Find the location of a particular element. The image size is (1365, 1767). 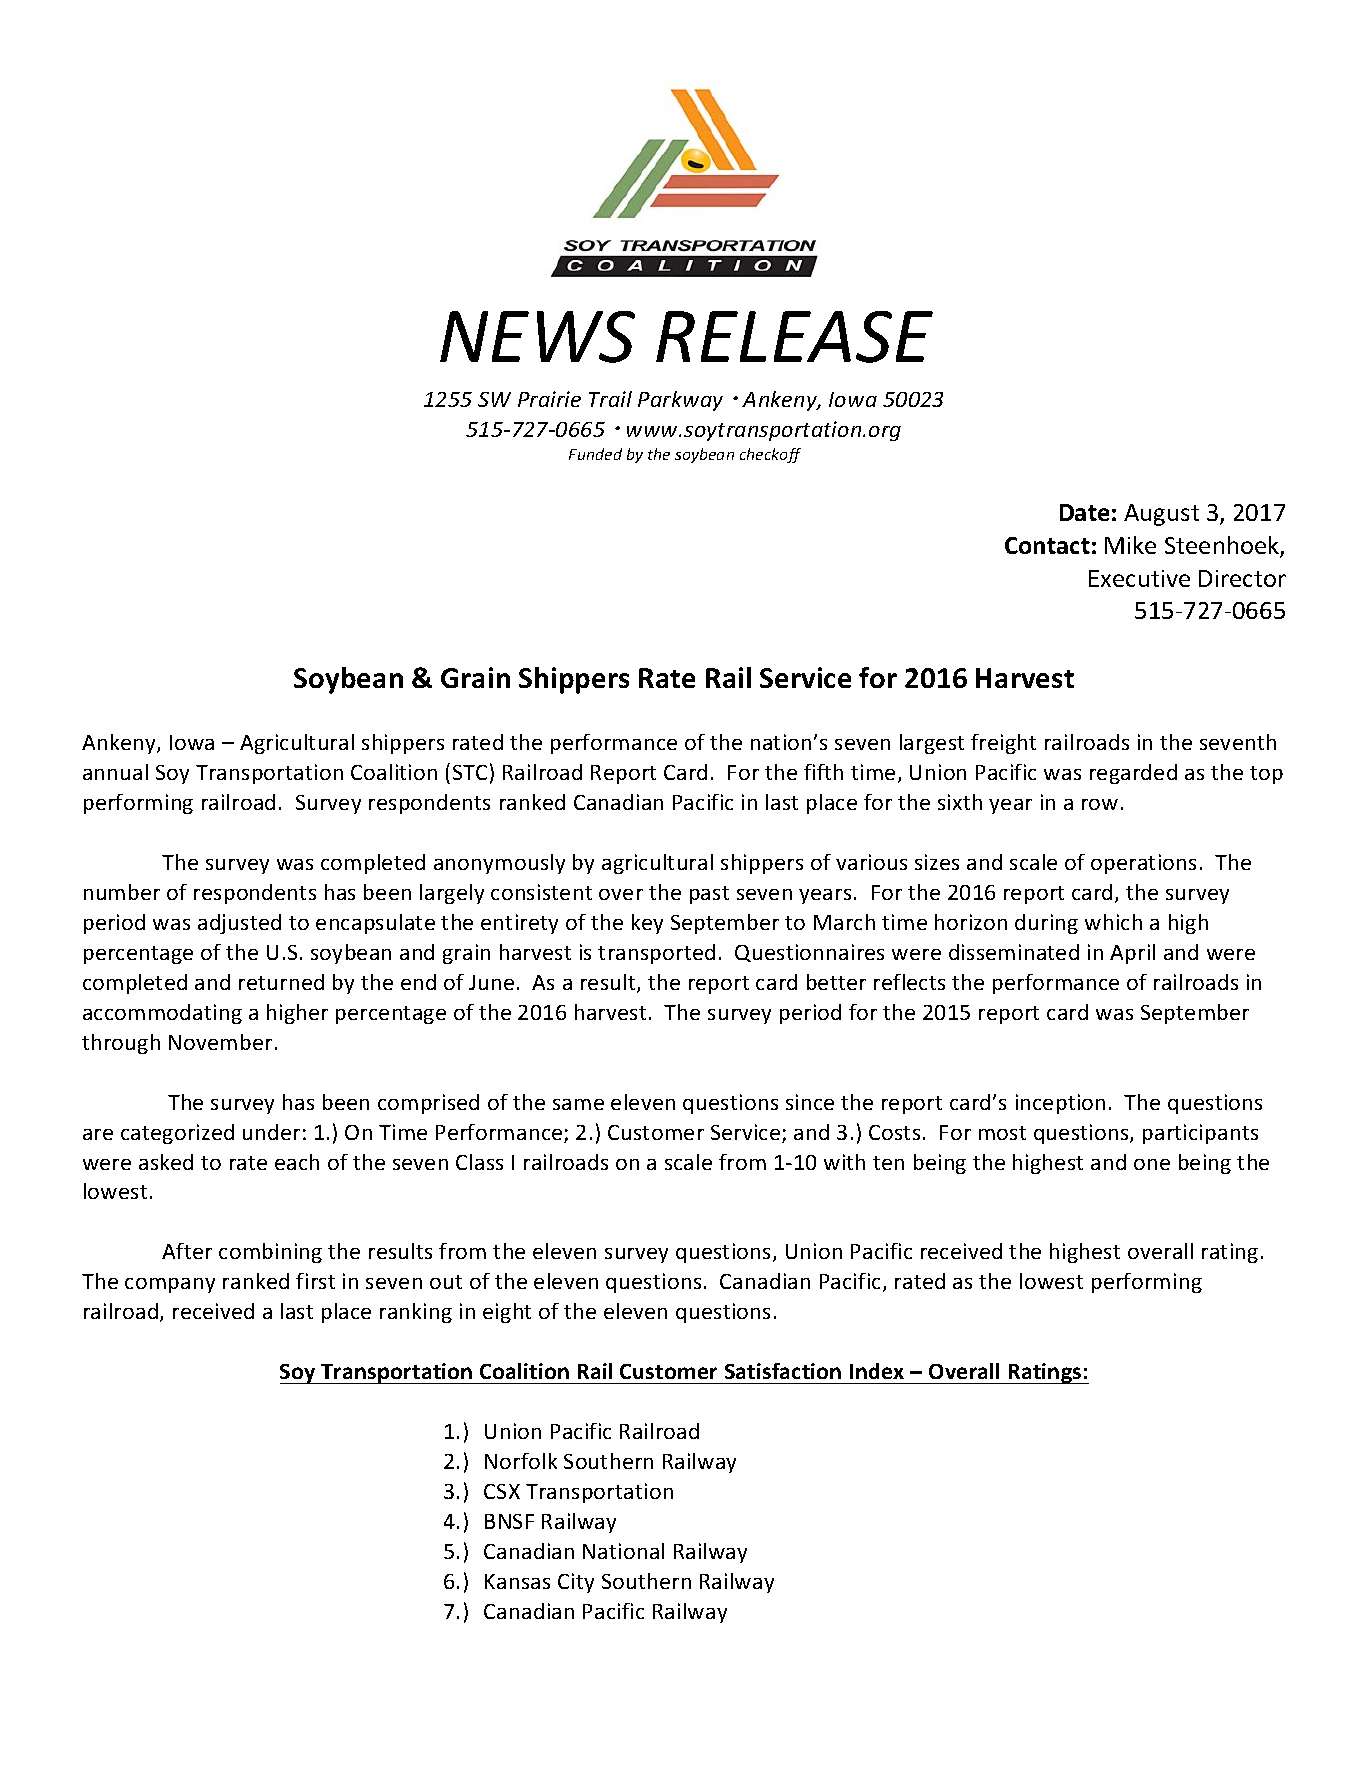

under is located at coordinates (271, 1132).
